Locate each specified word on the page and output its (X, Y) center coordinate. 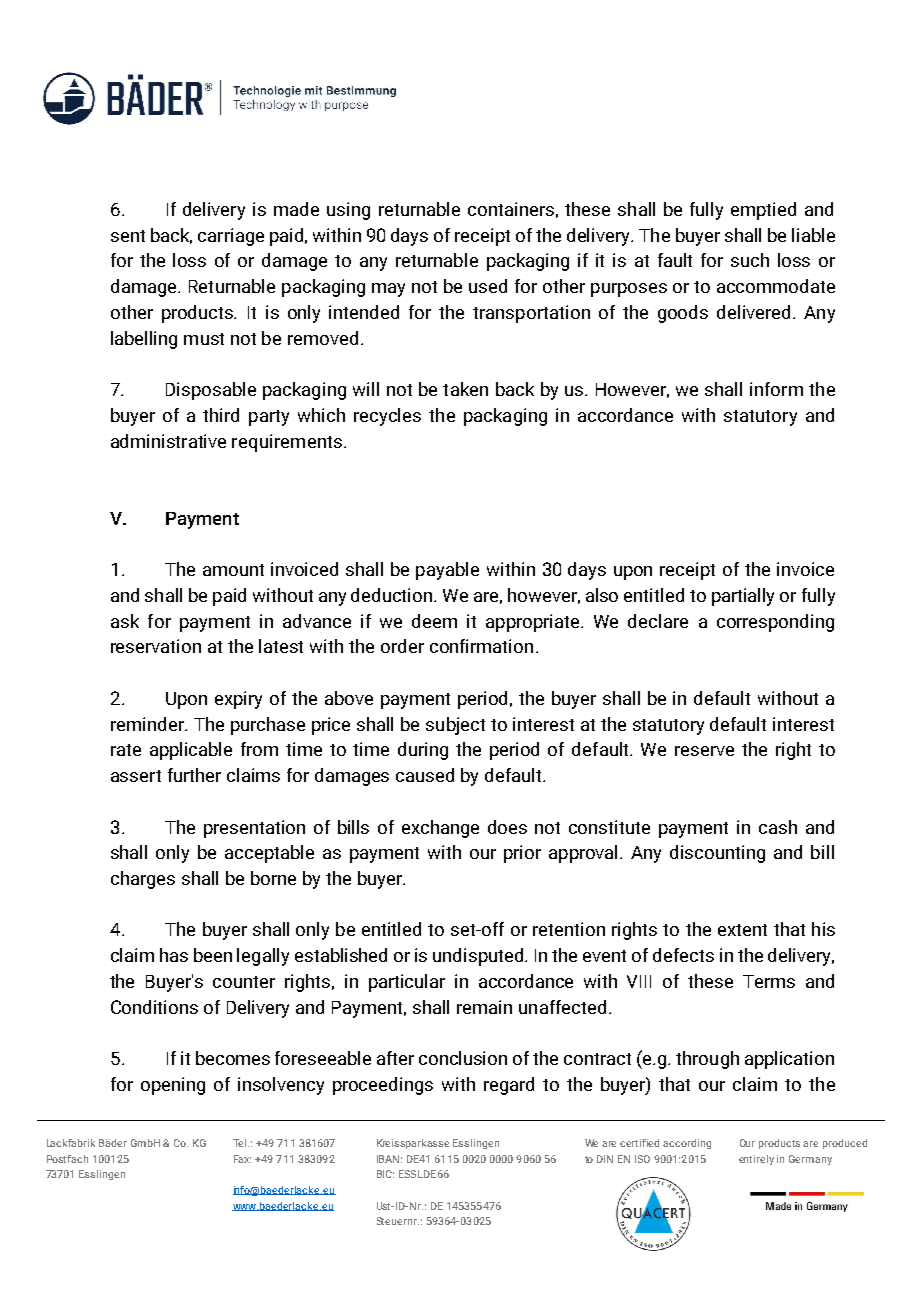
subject (455, 726)
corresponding (775, 623)
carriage (231, 237)
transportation (531, 314)
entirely (756, 1160)
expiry (238, 700)
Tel (241, 1143)
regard (509, 1086)
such (750, 260)
